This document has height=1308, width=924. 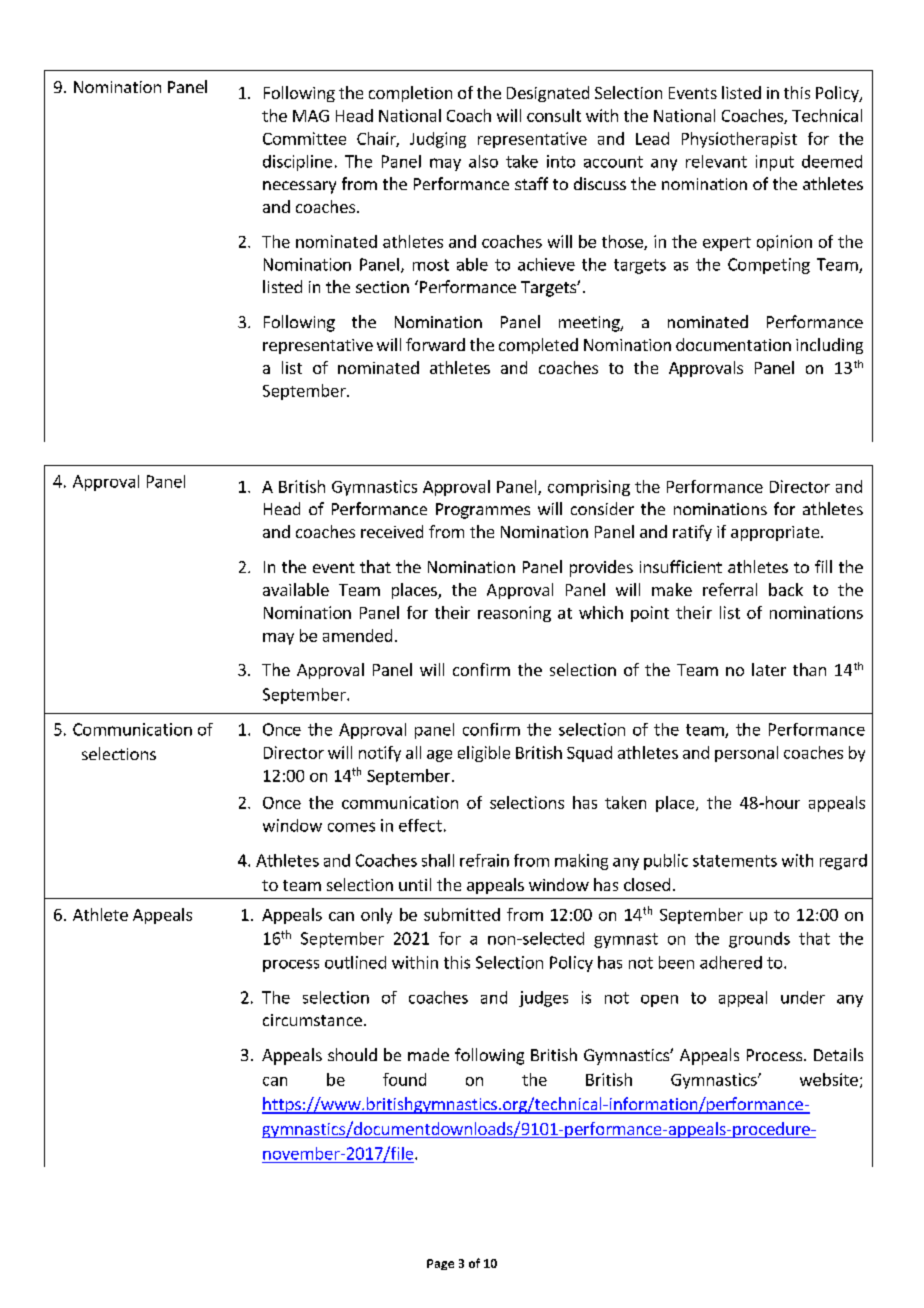 I want to click on made, so click(x=428, y=1054).
